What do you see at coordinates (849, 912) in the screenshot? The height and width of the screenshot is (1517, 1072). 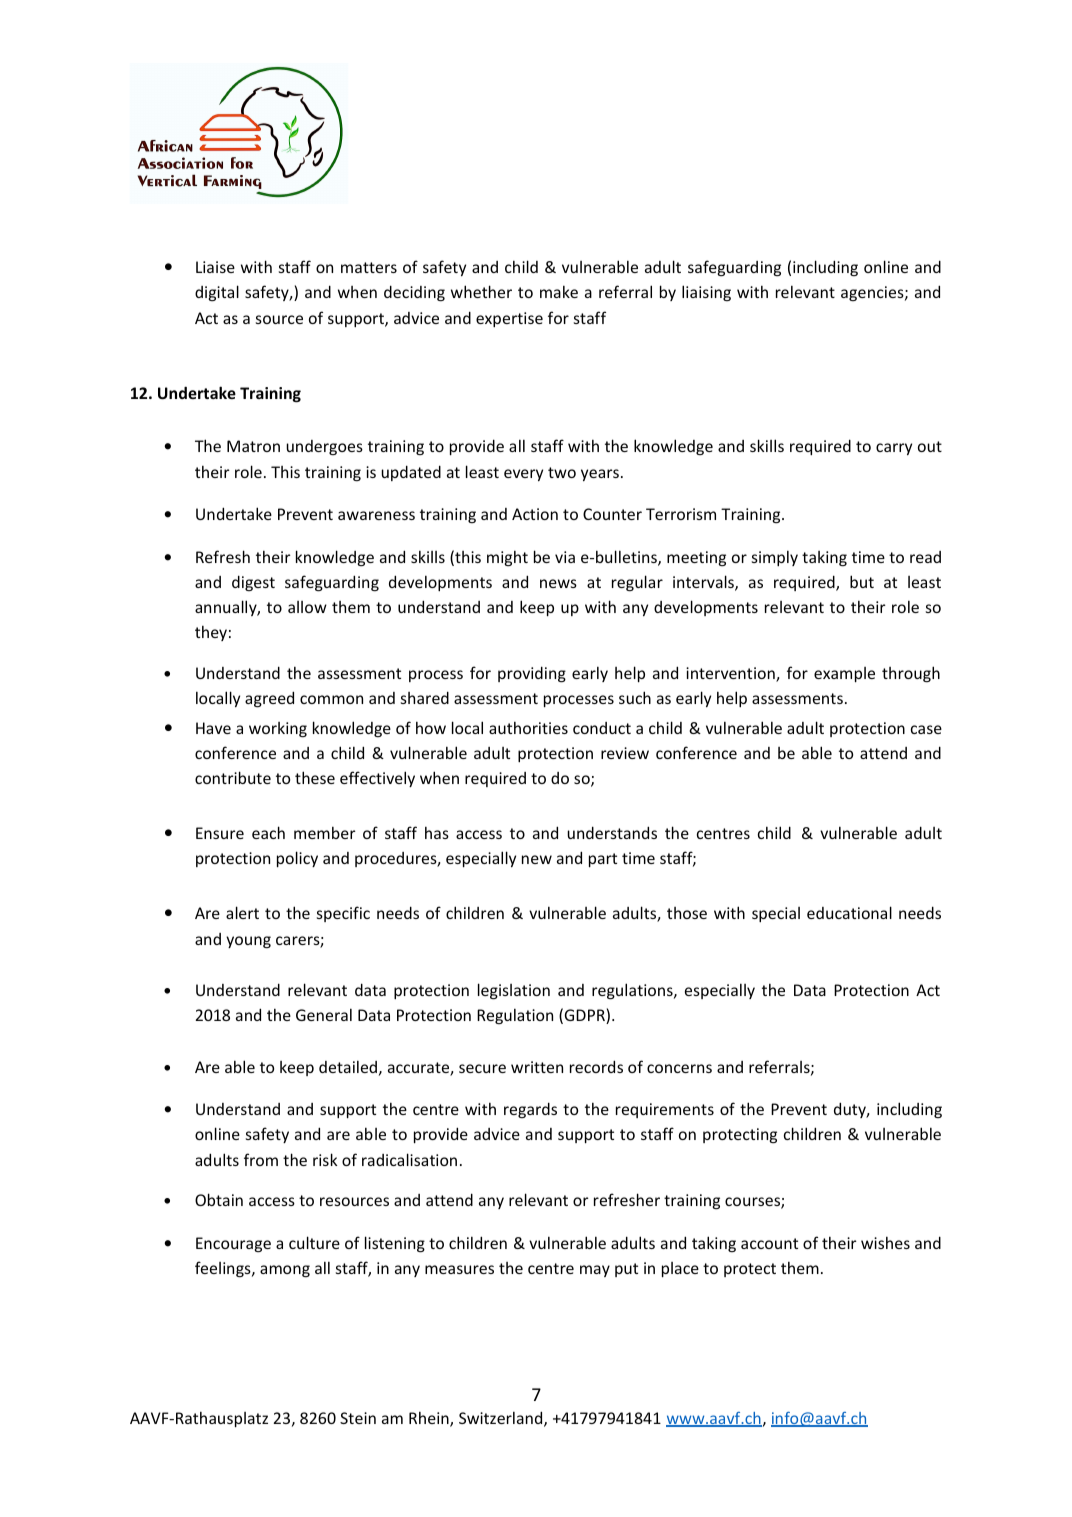 I see `educational` at bounding box center [849, 912].
